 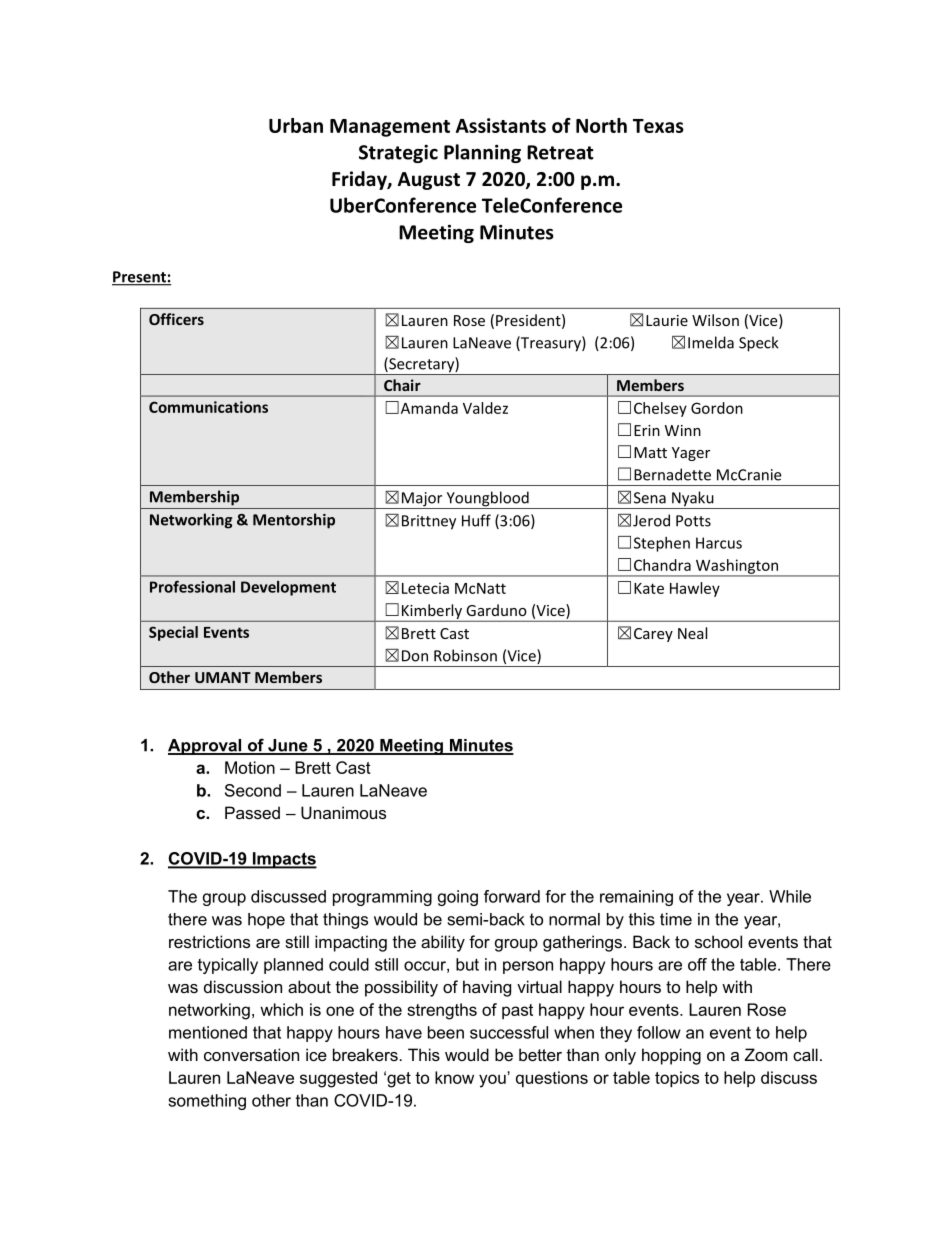 I want to click on Valdez, so click(x=485, y=408).
